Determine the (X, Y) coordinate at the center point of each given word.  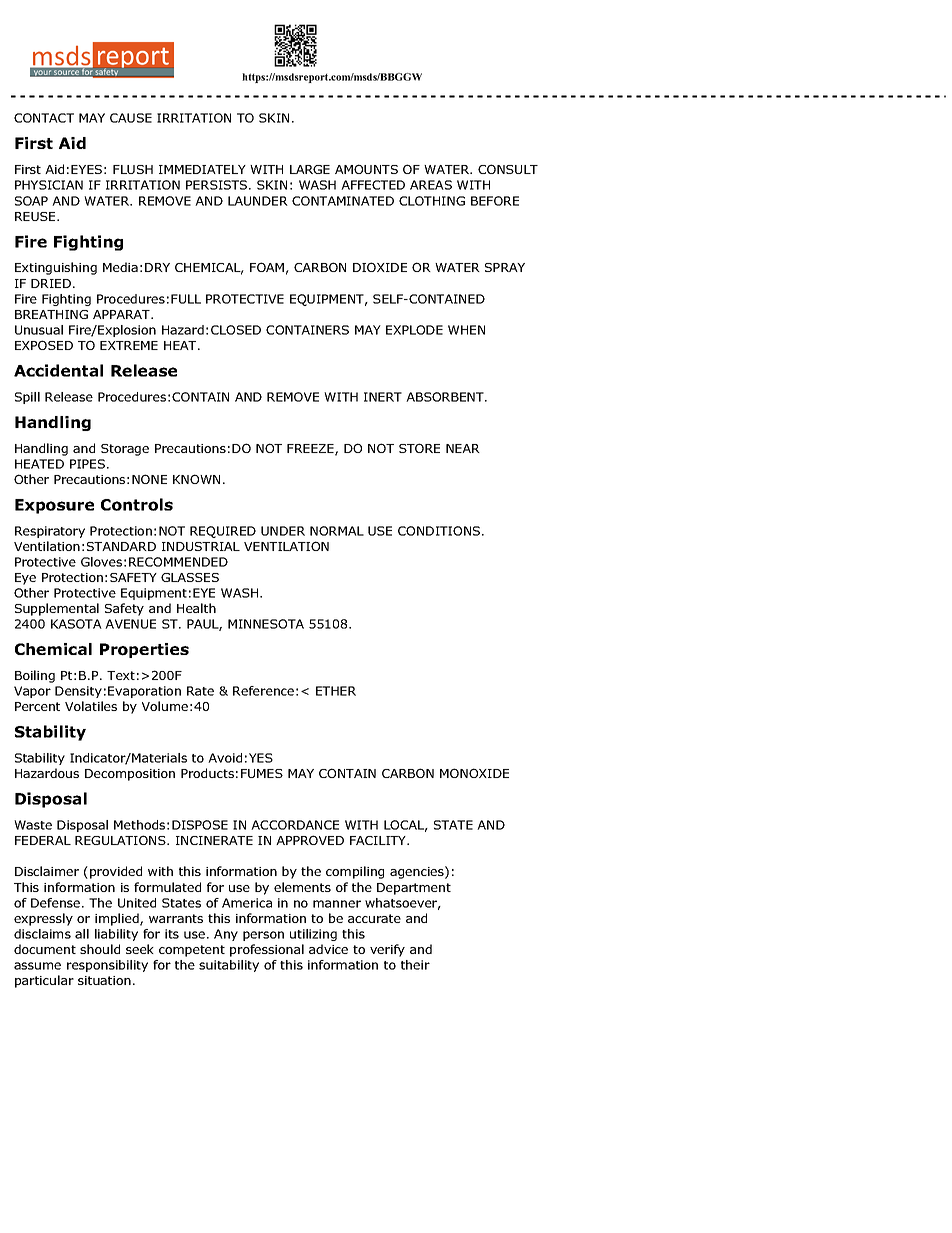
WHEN (466, 330)
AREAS (431, 185)
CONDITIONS (440, 531)
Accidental (58, 370)
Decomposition (130, 775)
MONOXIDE (474, 773)
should (100, 949)
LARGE (310, 169)
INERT (383, 397)
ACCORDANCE (295, 825)
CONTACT (44, 118)
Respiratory (50, 532)
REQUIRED (223, 532)
